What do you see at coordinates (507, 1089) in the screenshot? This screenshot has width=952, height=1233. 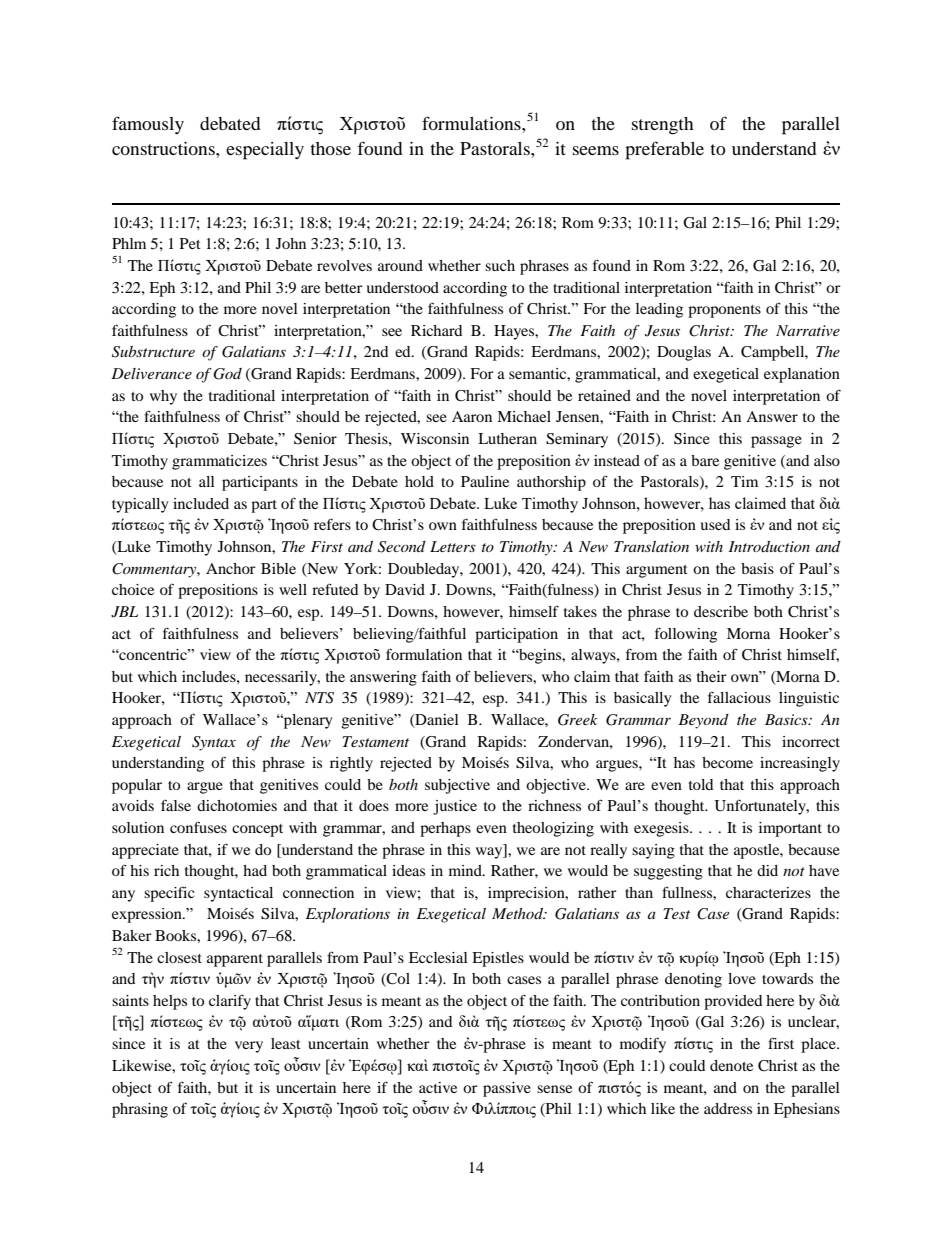 I see `passive` at bounding box center [507, 1089].
